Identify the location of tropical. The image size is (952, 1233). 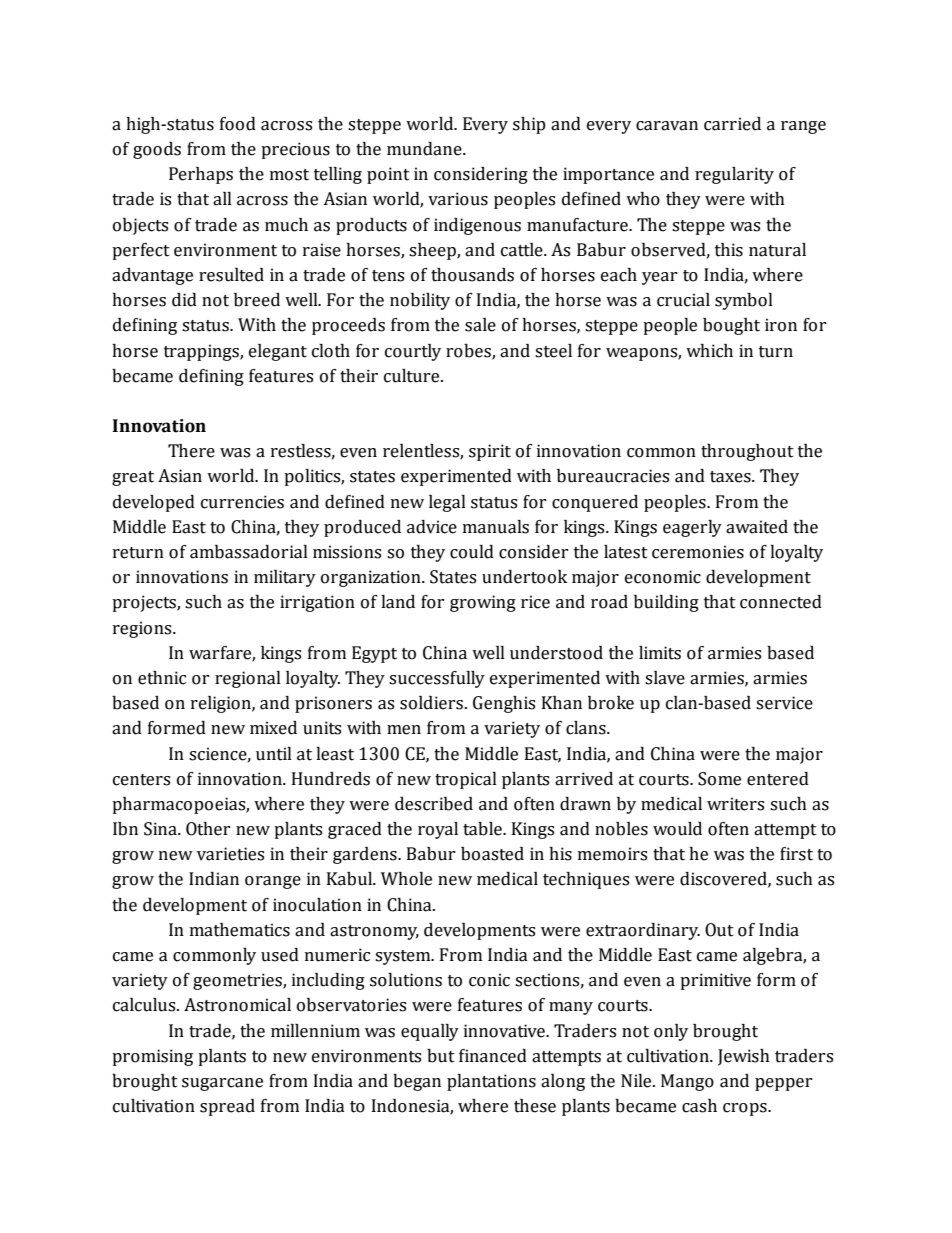
(466, 780).
